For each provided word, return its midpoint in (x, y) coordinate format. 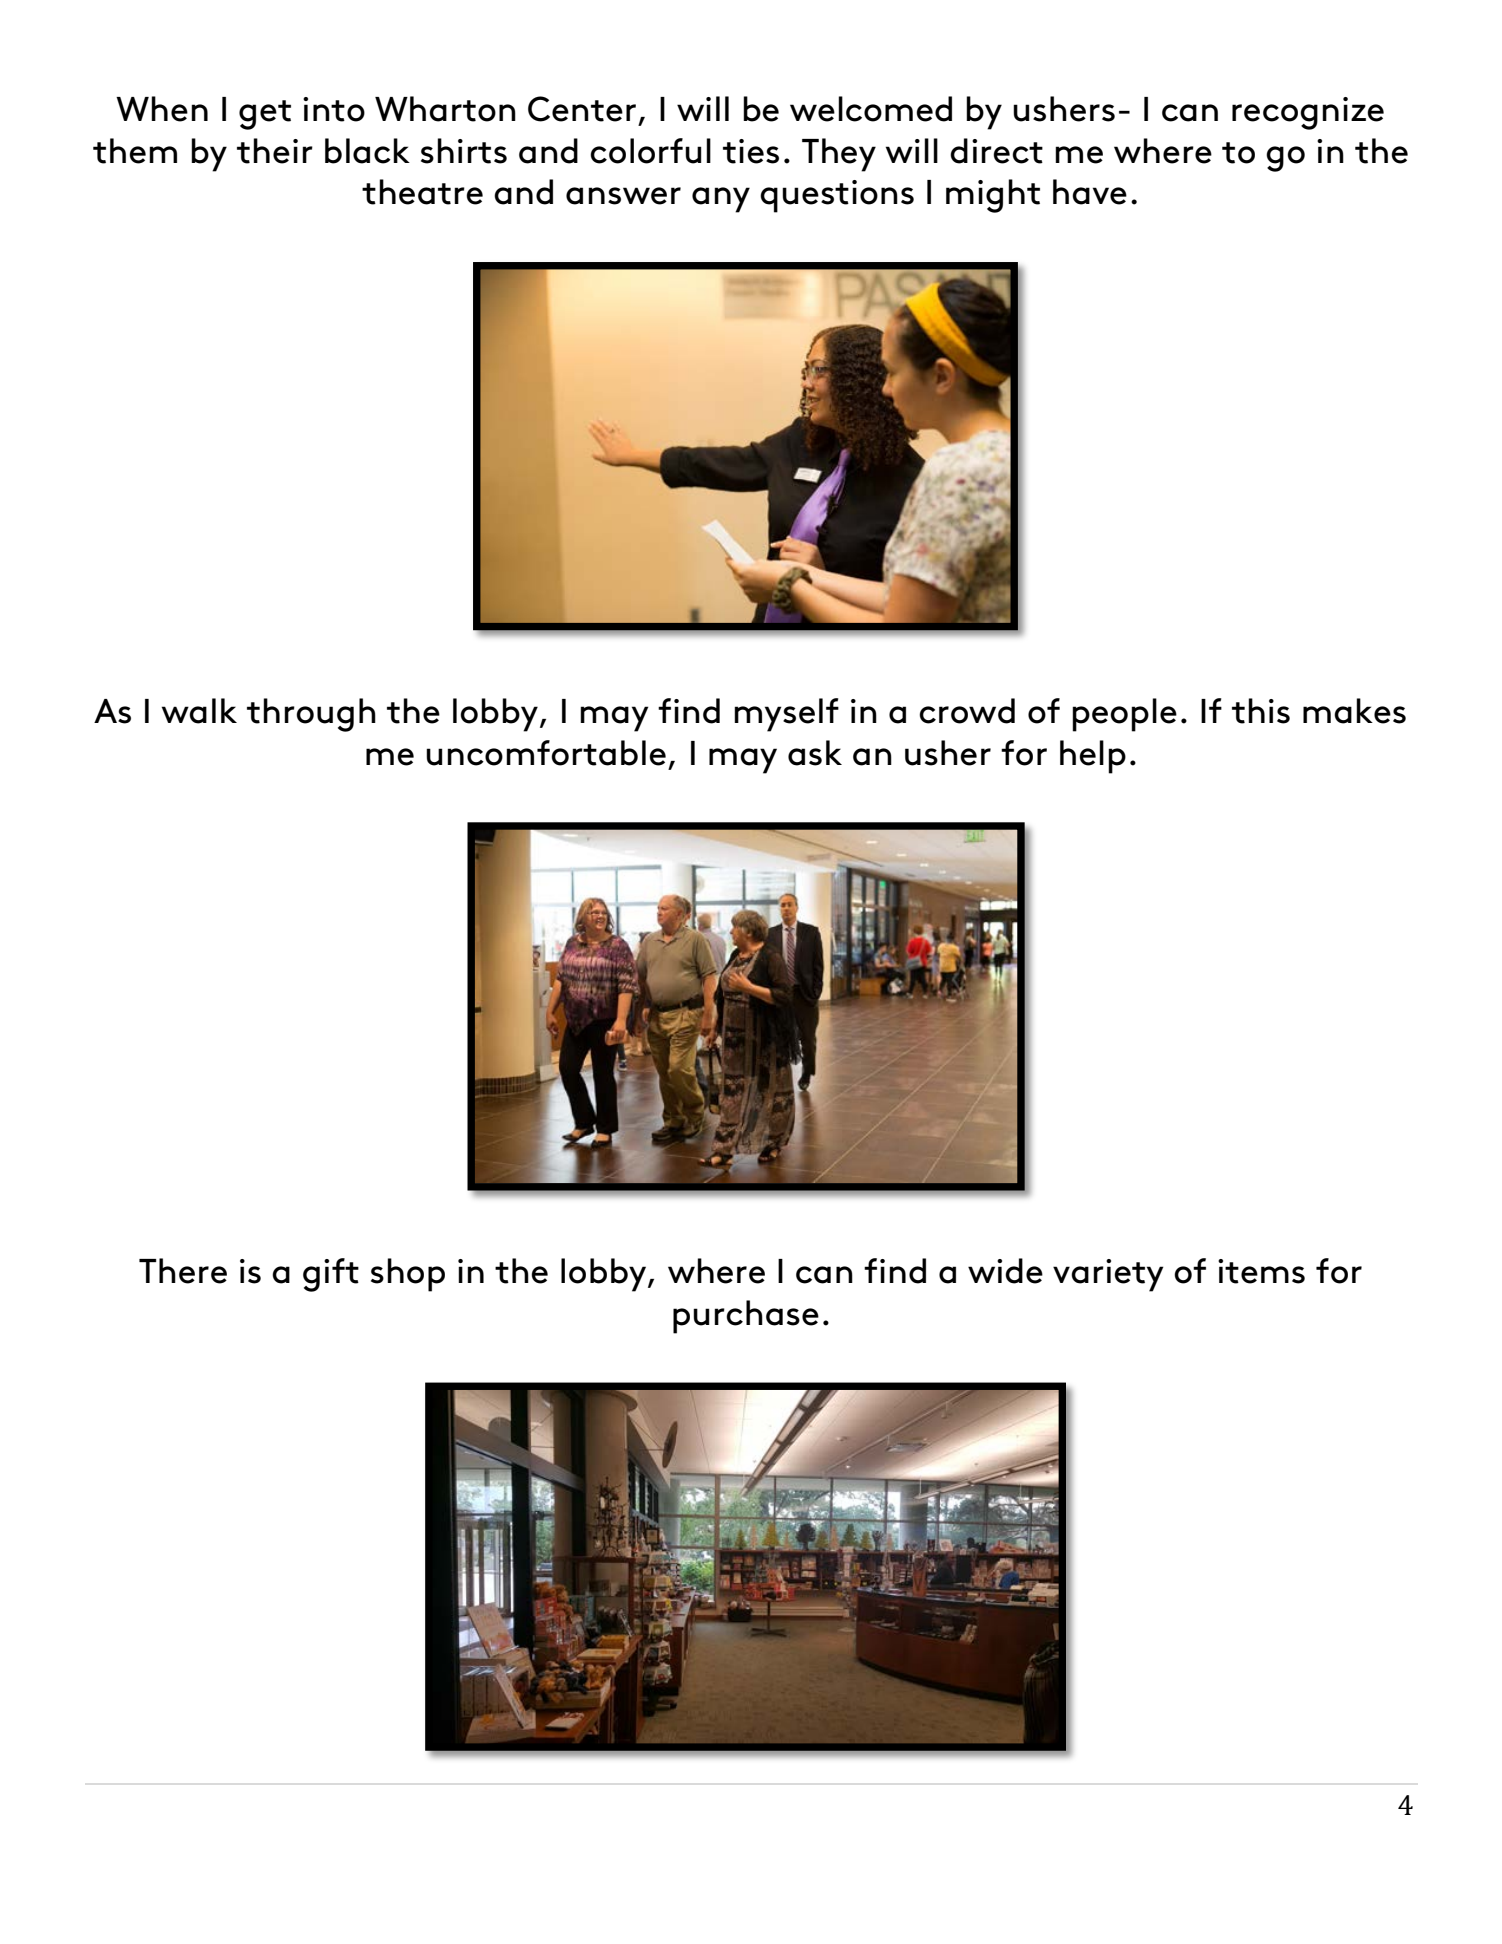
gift (331, 1275)
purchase (746, 1317)
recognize (1308, 113)
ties (751, 151)
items (1261, 1271)
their (275, 151)
